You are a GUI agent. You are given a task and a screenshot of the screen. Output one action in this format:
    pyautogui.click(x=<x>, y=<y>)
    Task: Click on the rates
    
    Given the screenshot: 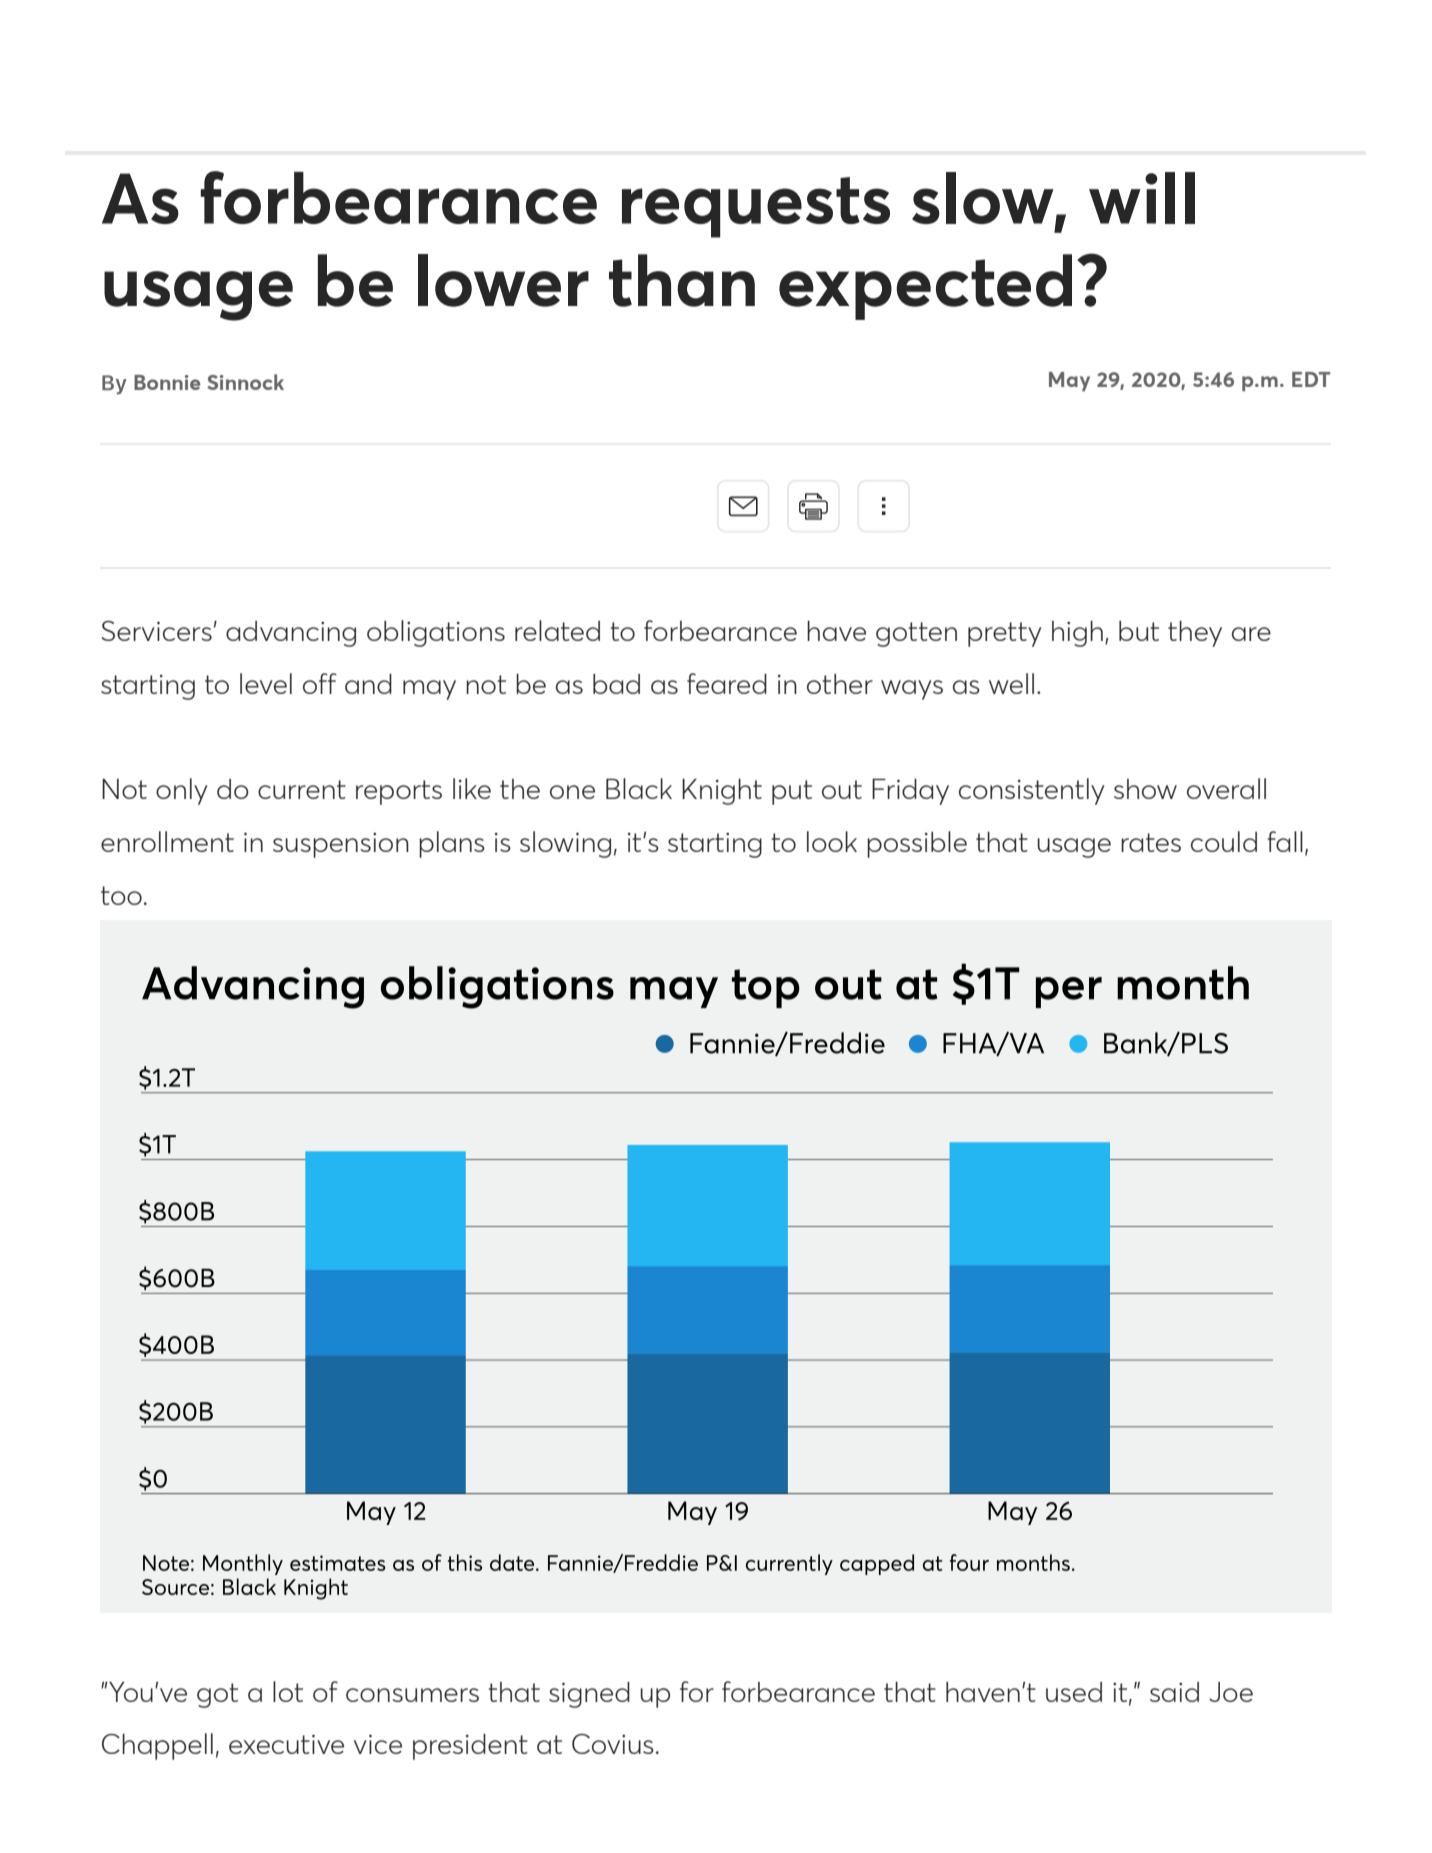 What is the action you would take?
    pyautogui.click(x=1151, y=842)
